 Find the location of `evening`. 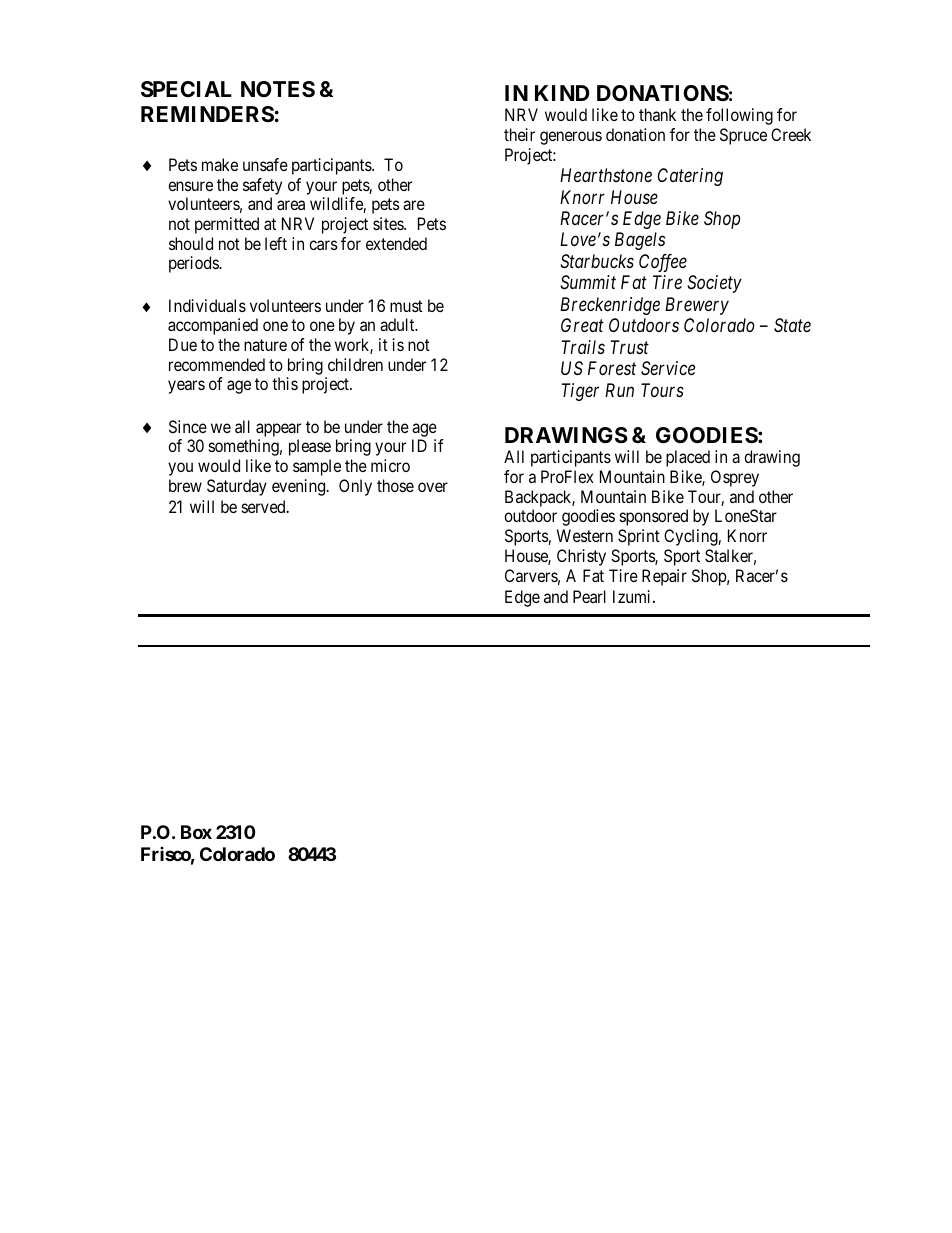

evening is located at coordinates (300, 487).
